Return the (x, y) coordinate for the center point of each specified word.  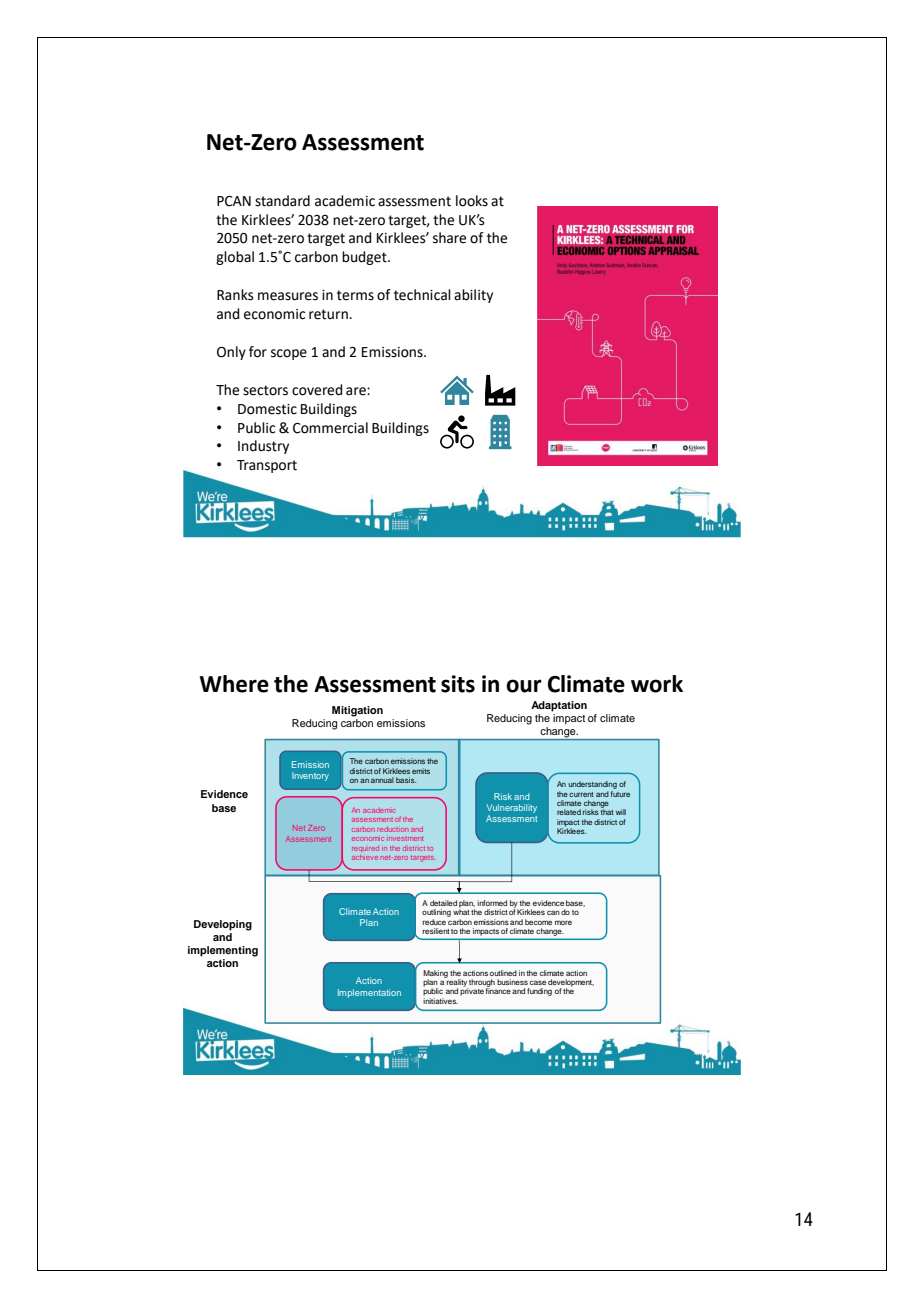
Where (234, 684)
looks (472, 201)
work (657, 684)
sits (458, 684)
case (538, 982)
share (449, 238)
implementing (223, 951)
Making (435, 975)
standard (282, 201)
